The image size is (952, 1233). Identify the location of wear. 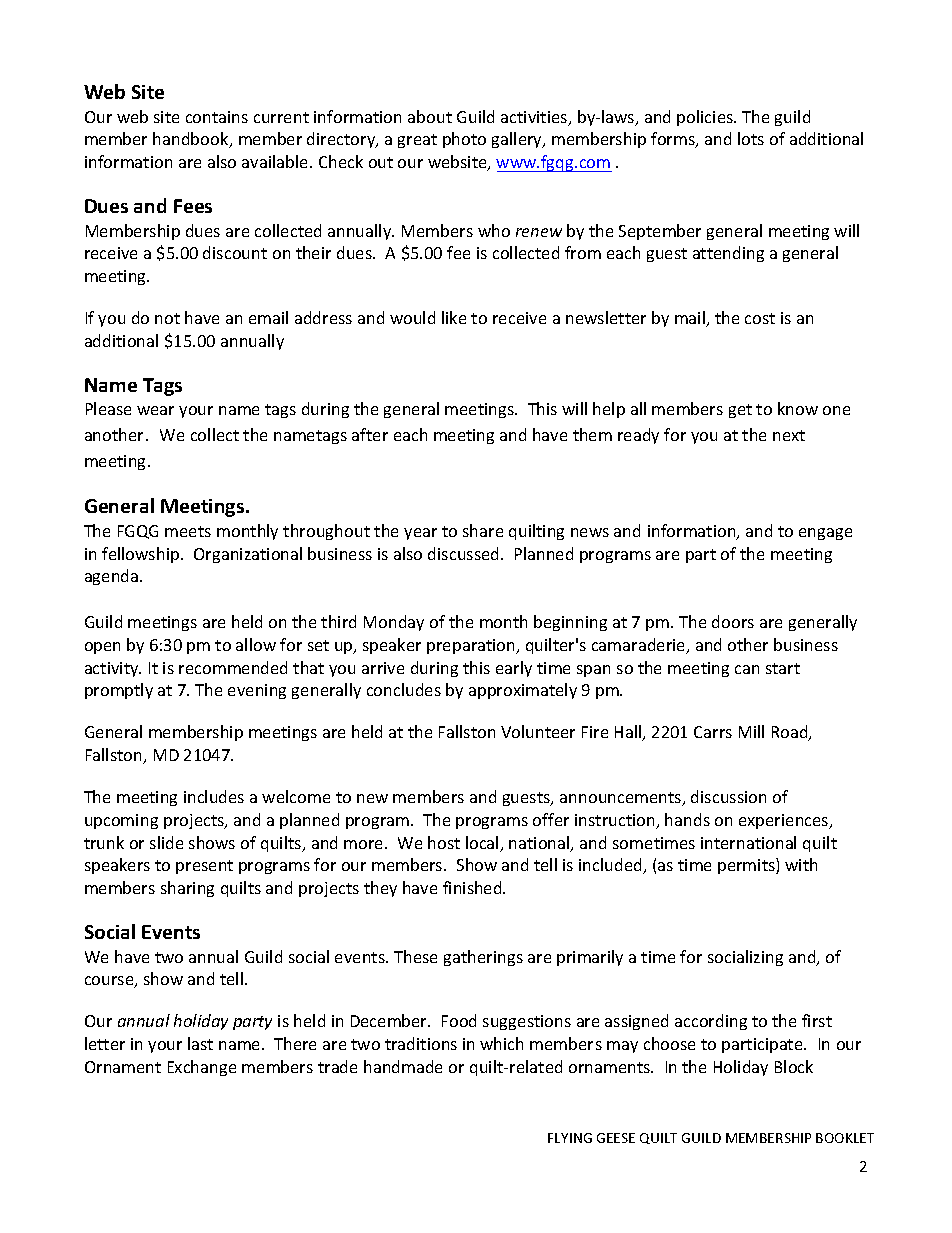
(155, 410).
